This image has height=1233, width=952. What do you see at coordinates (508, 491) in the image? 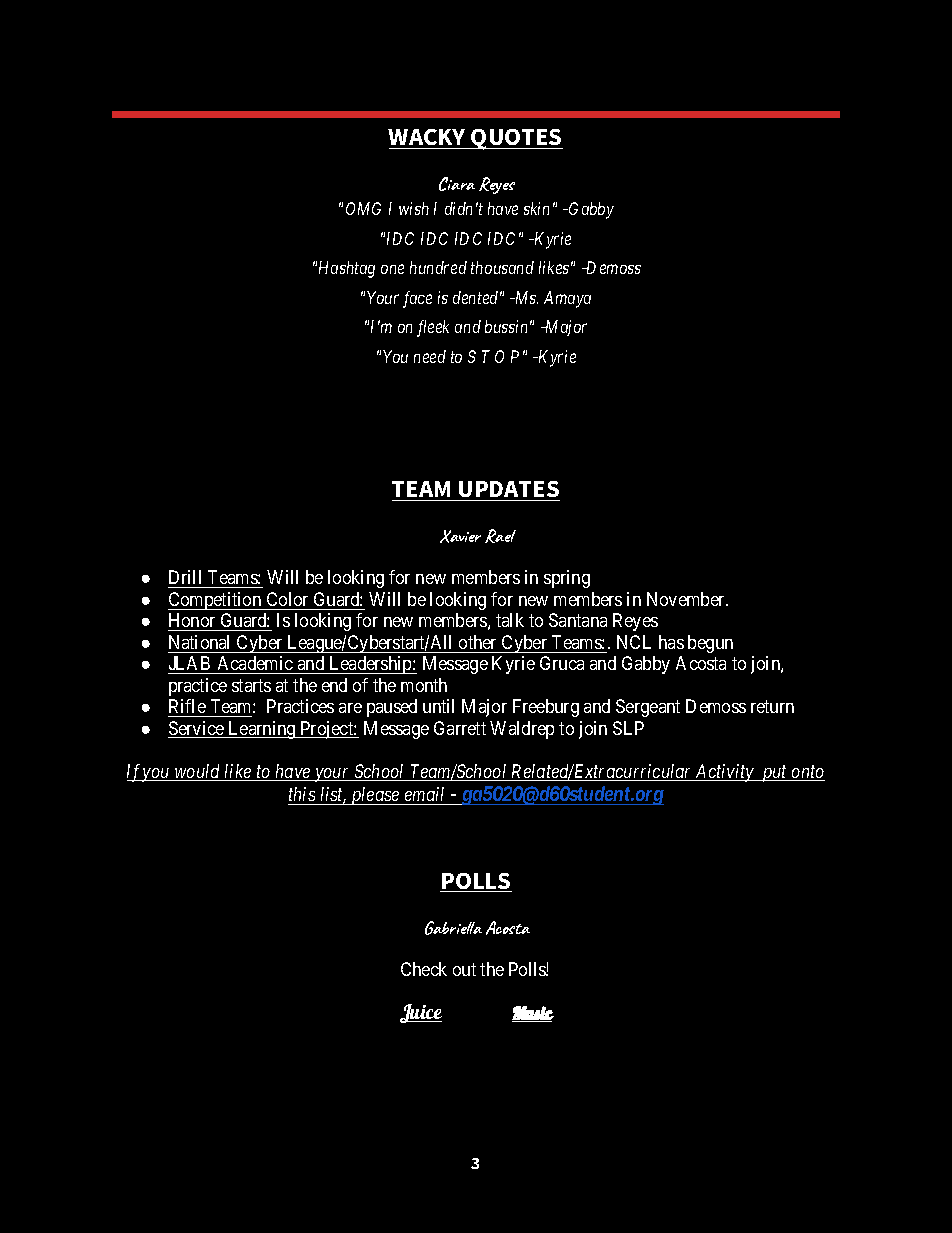
I see `UPDATES` at bounding box center [508, 491].
